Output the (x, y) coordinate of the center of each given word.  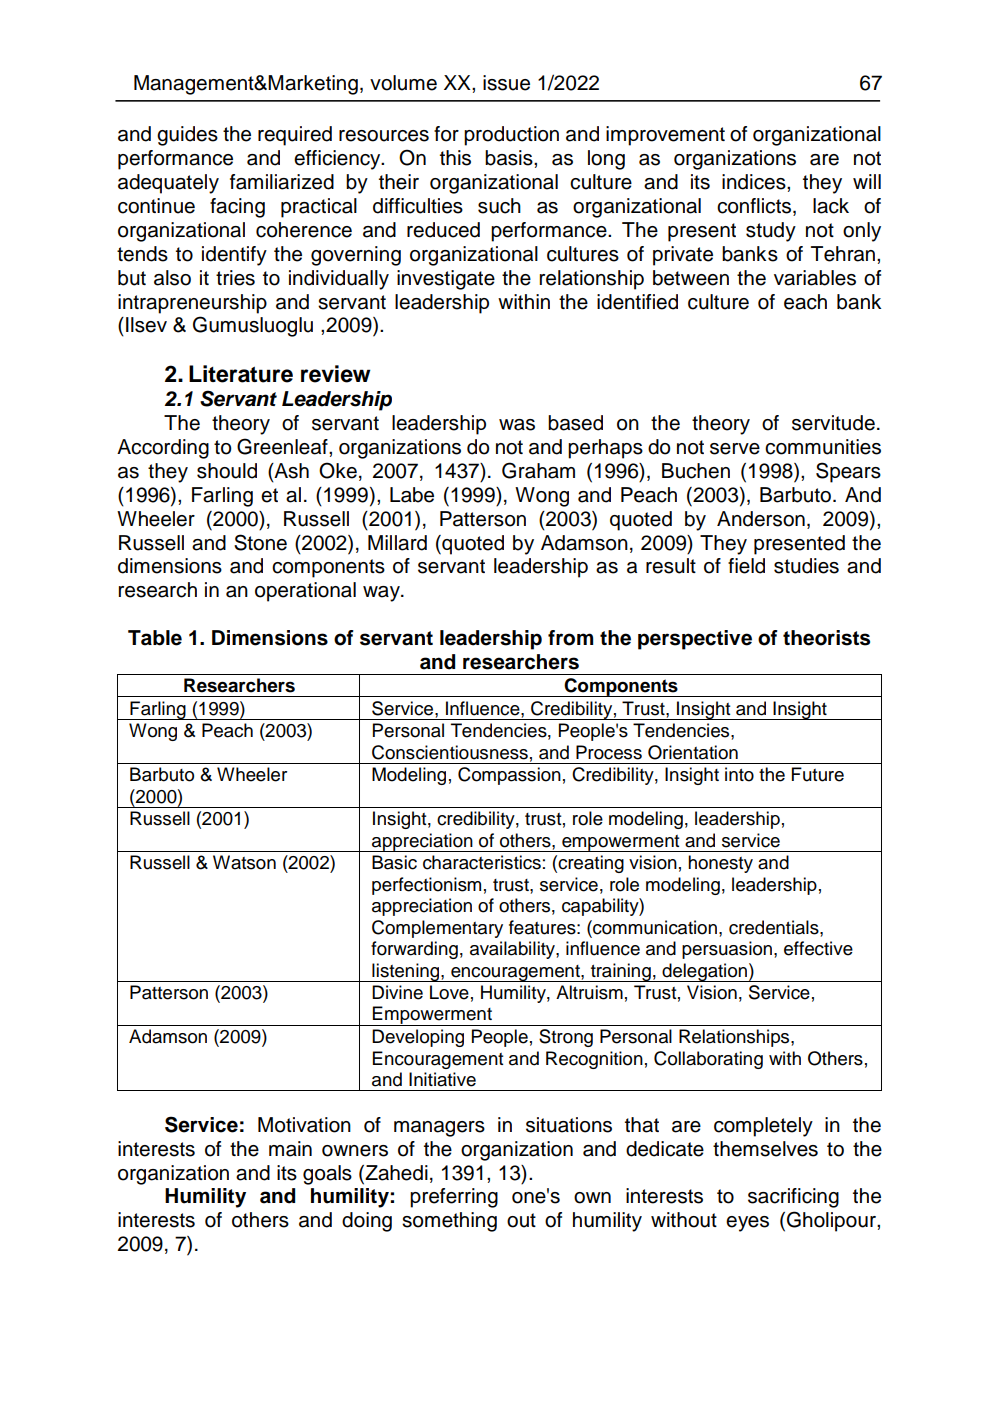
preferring (454, 1198)
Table (155, 638)
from (570, 638)
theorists (826, 638)
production (511, 136)
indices (755, 182)
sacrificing (793, 1198)
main (290, 1149)
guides (187, 136)
